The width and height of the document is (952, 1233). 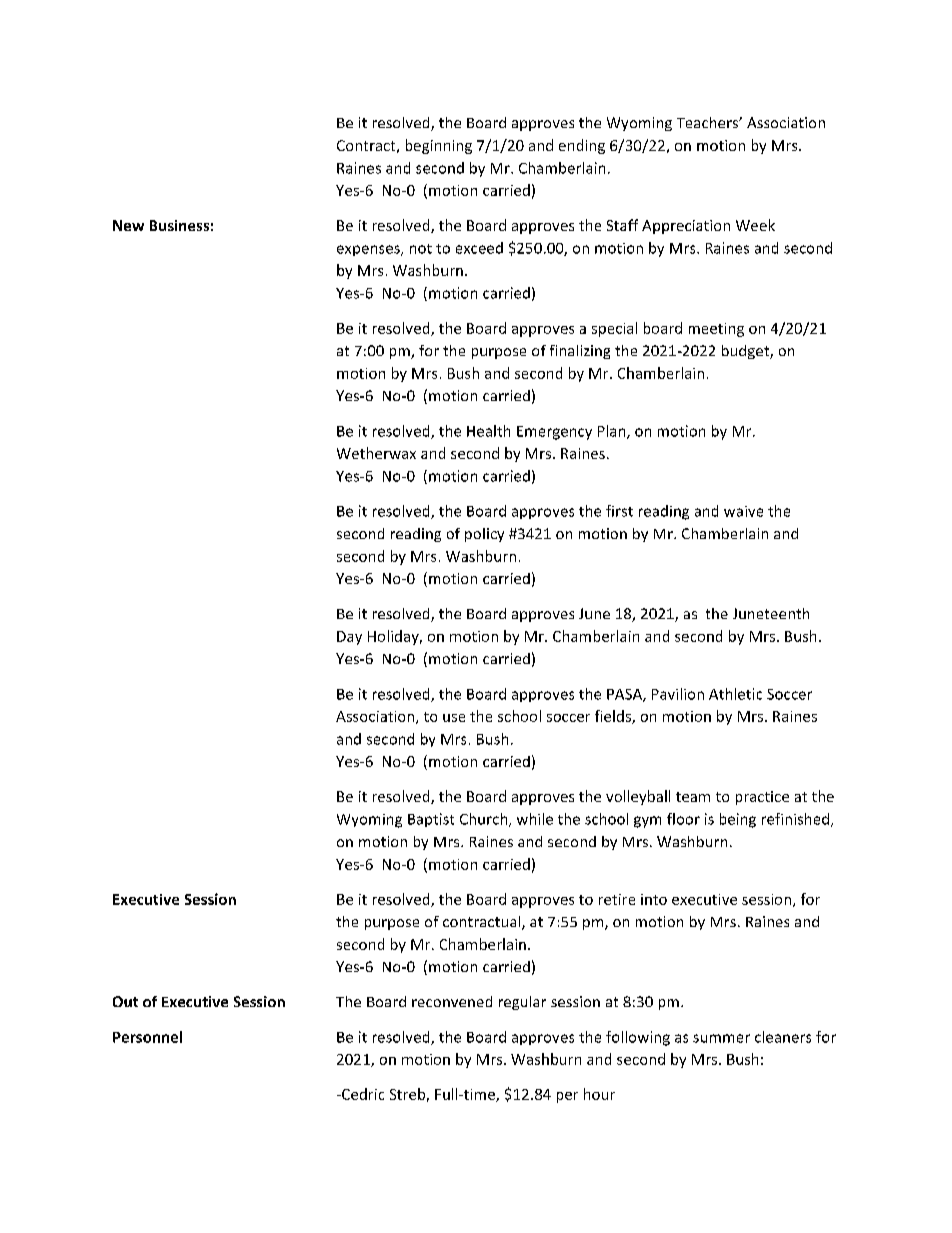 I want to click on Personnel, so click(x=147, y=1037).
